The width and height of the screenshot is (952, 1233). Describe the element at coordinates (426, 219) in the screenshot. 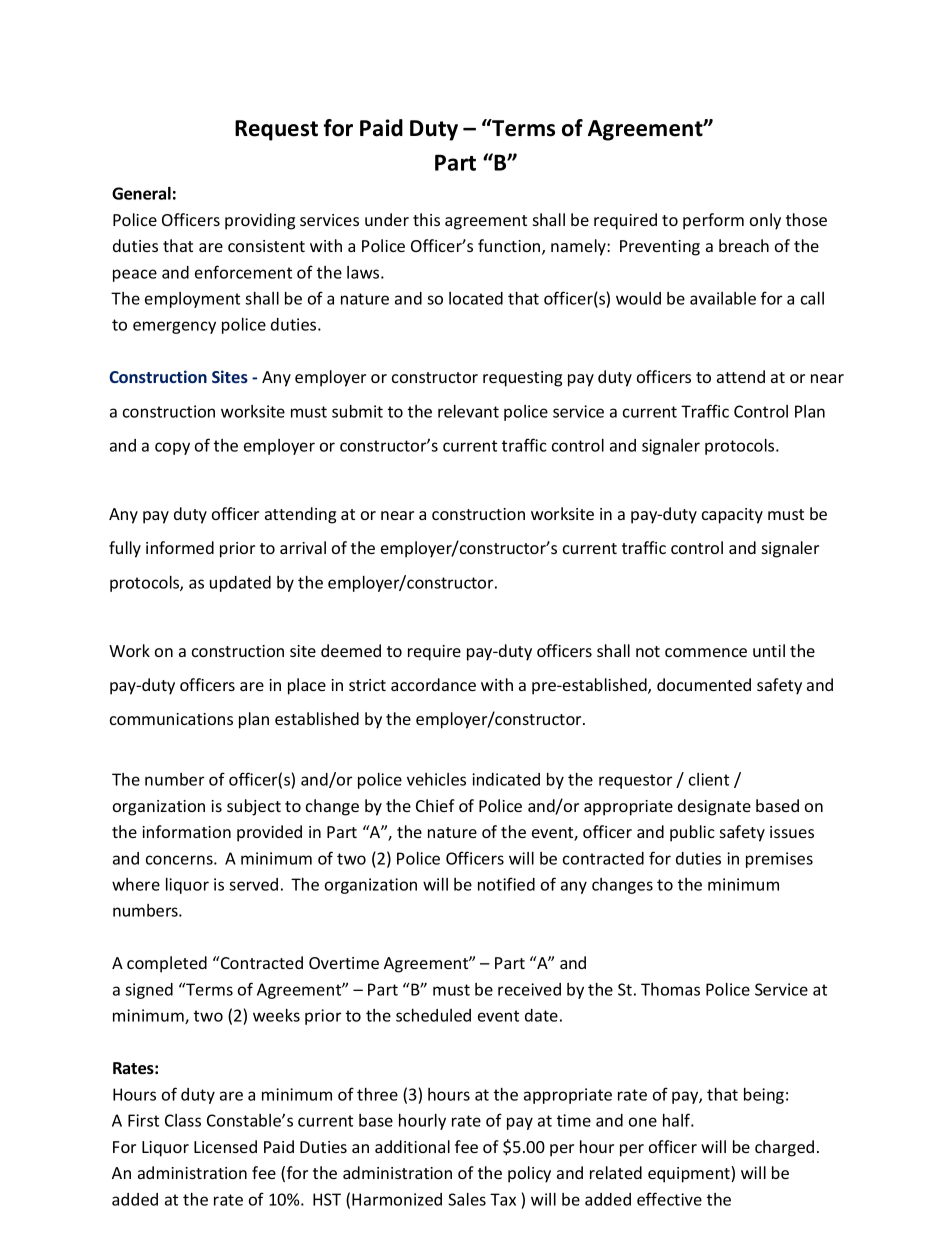

I see `this` at that location.
